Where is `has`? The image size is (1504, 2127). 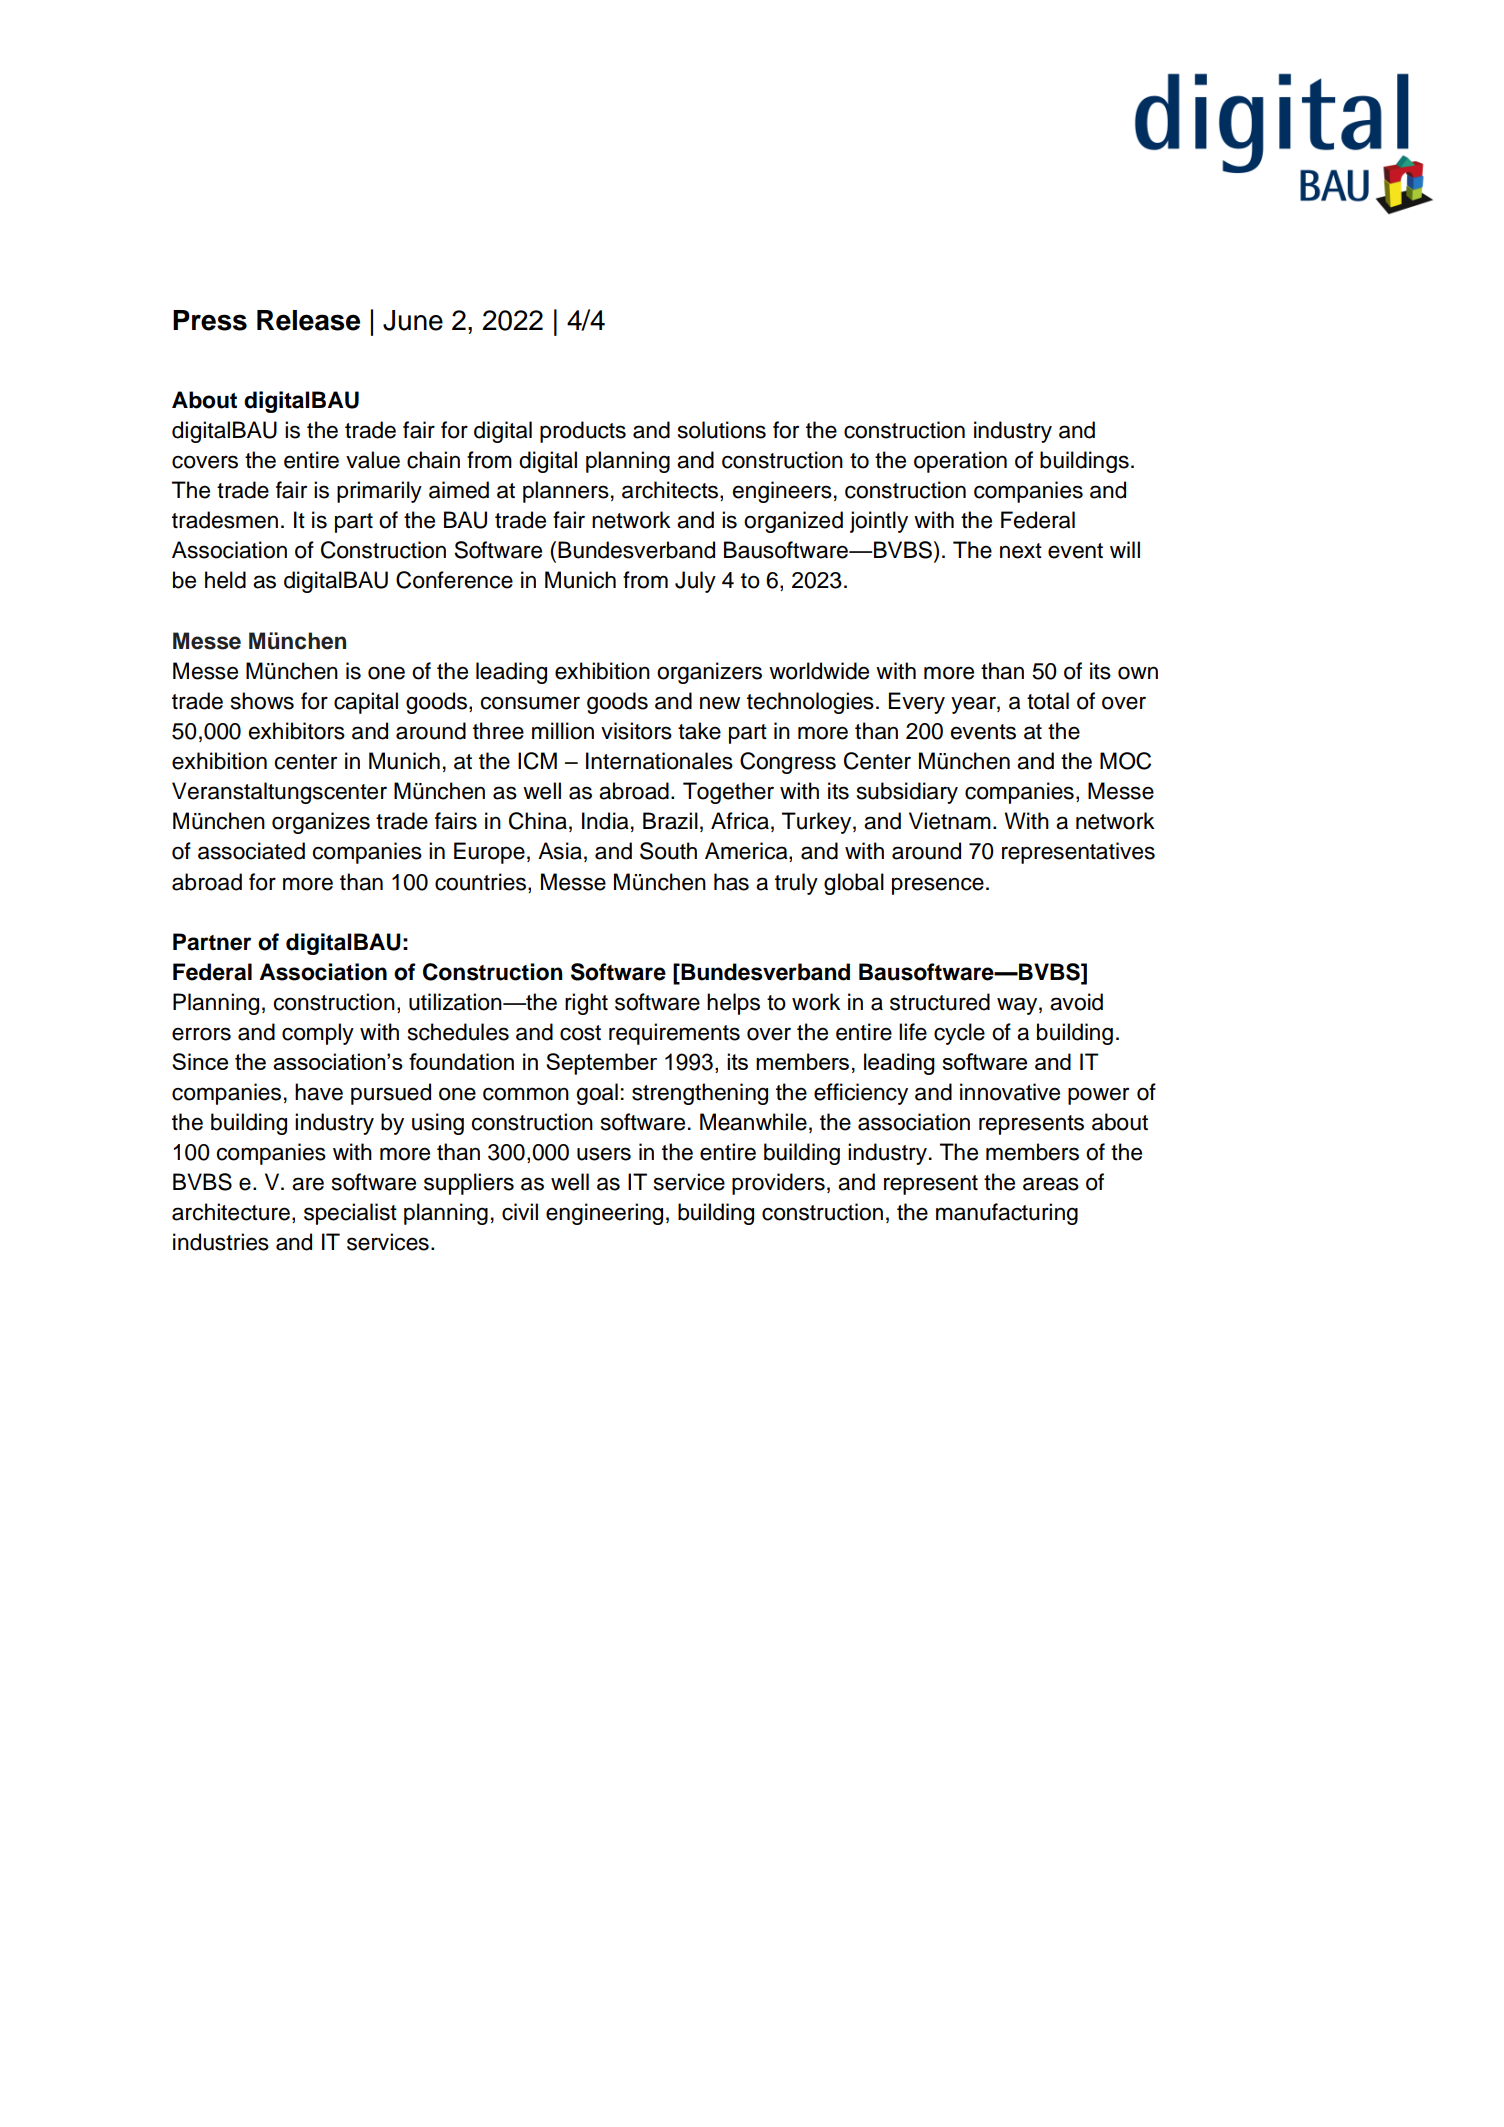
has is located at coordinates (731, 882).
